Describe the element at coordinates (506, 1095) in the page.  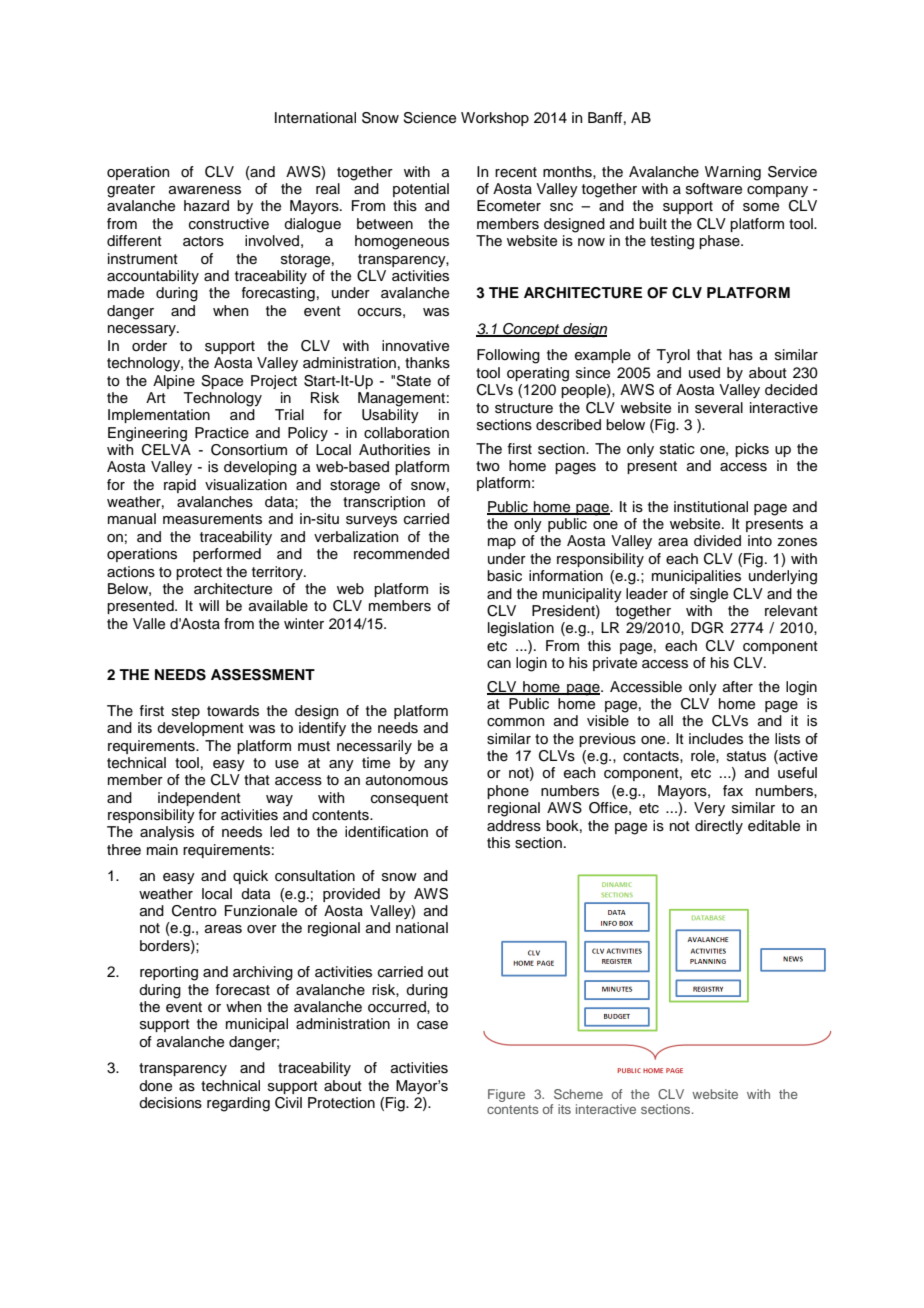
I see `Figure` at that location.
